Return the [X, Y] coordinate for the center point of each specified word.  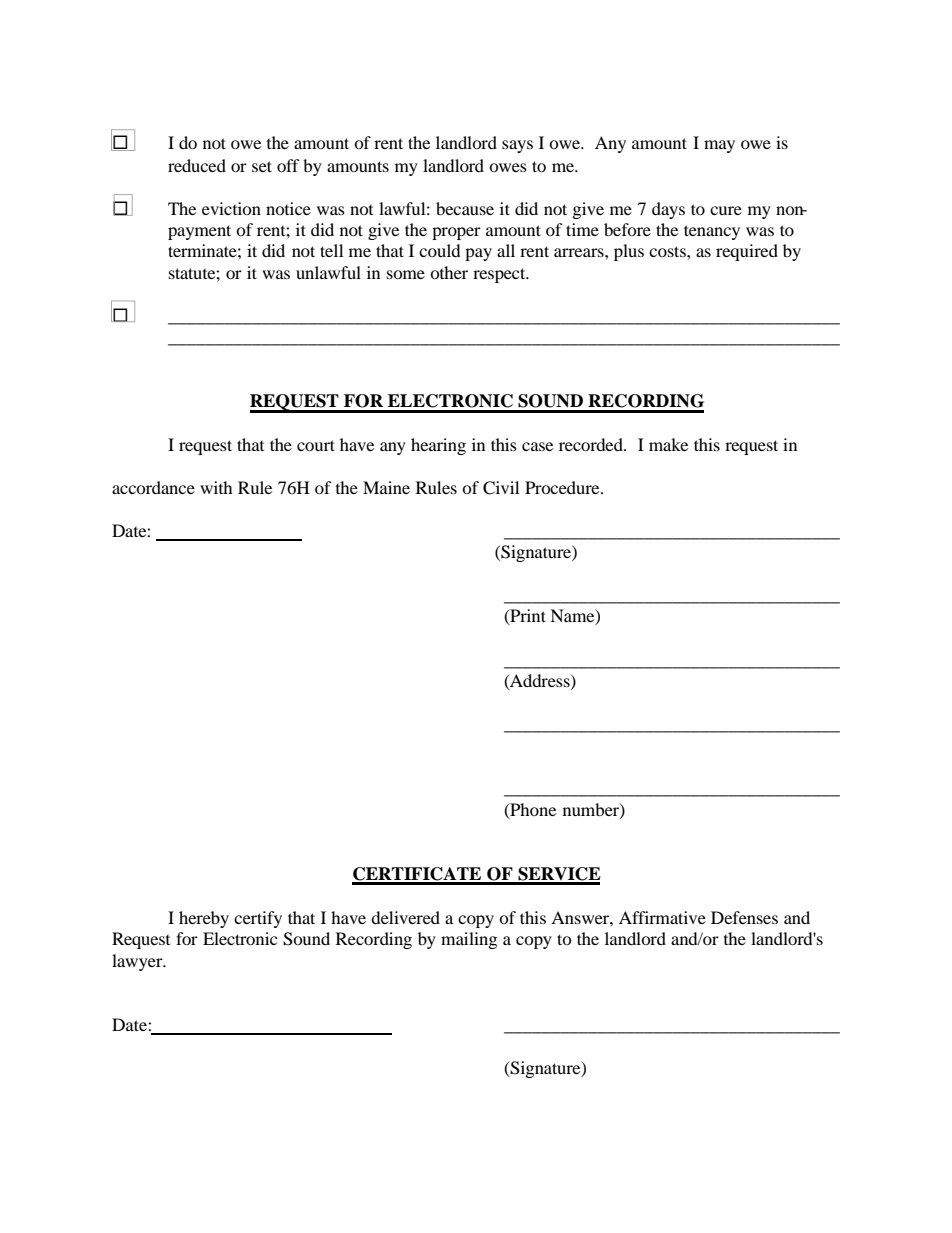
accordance [153, 487]
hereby [204, 919]
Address [540, 681]
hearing [438, 446]
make [668, 444]
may [719, 146]
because [465, 208]
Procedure [563, 487]
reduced [197, 165]
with [216, 487]
